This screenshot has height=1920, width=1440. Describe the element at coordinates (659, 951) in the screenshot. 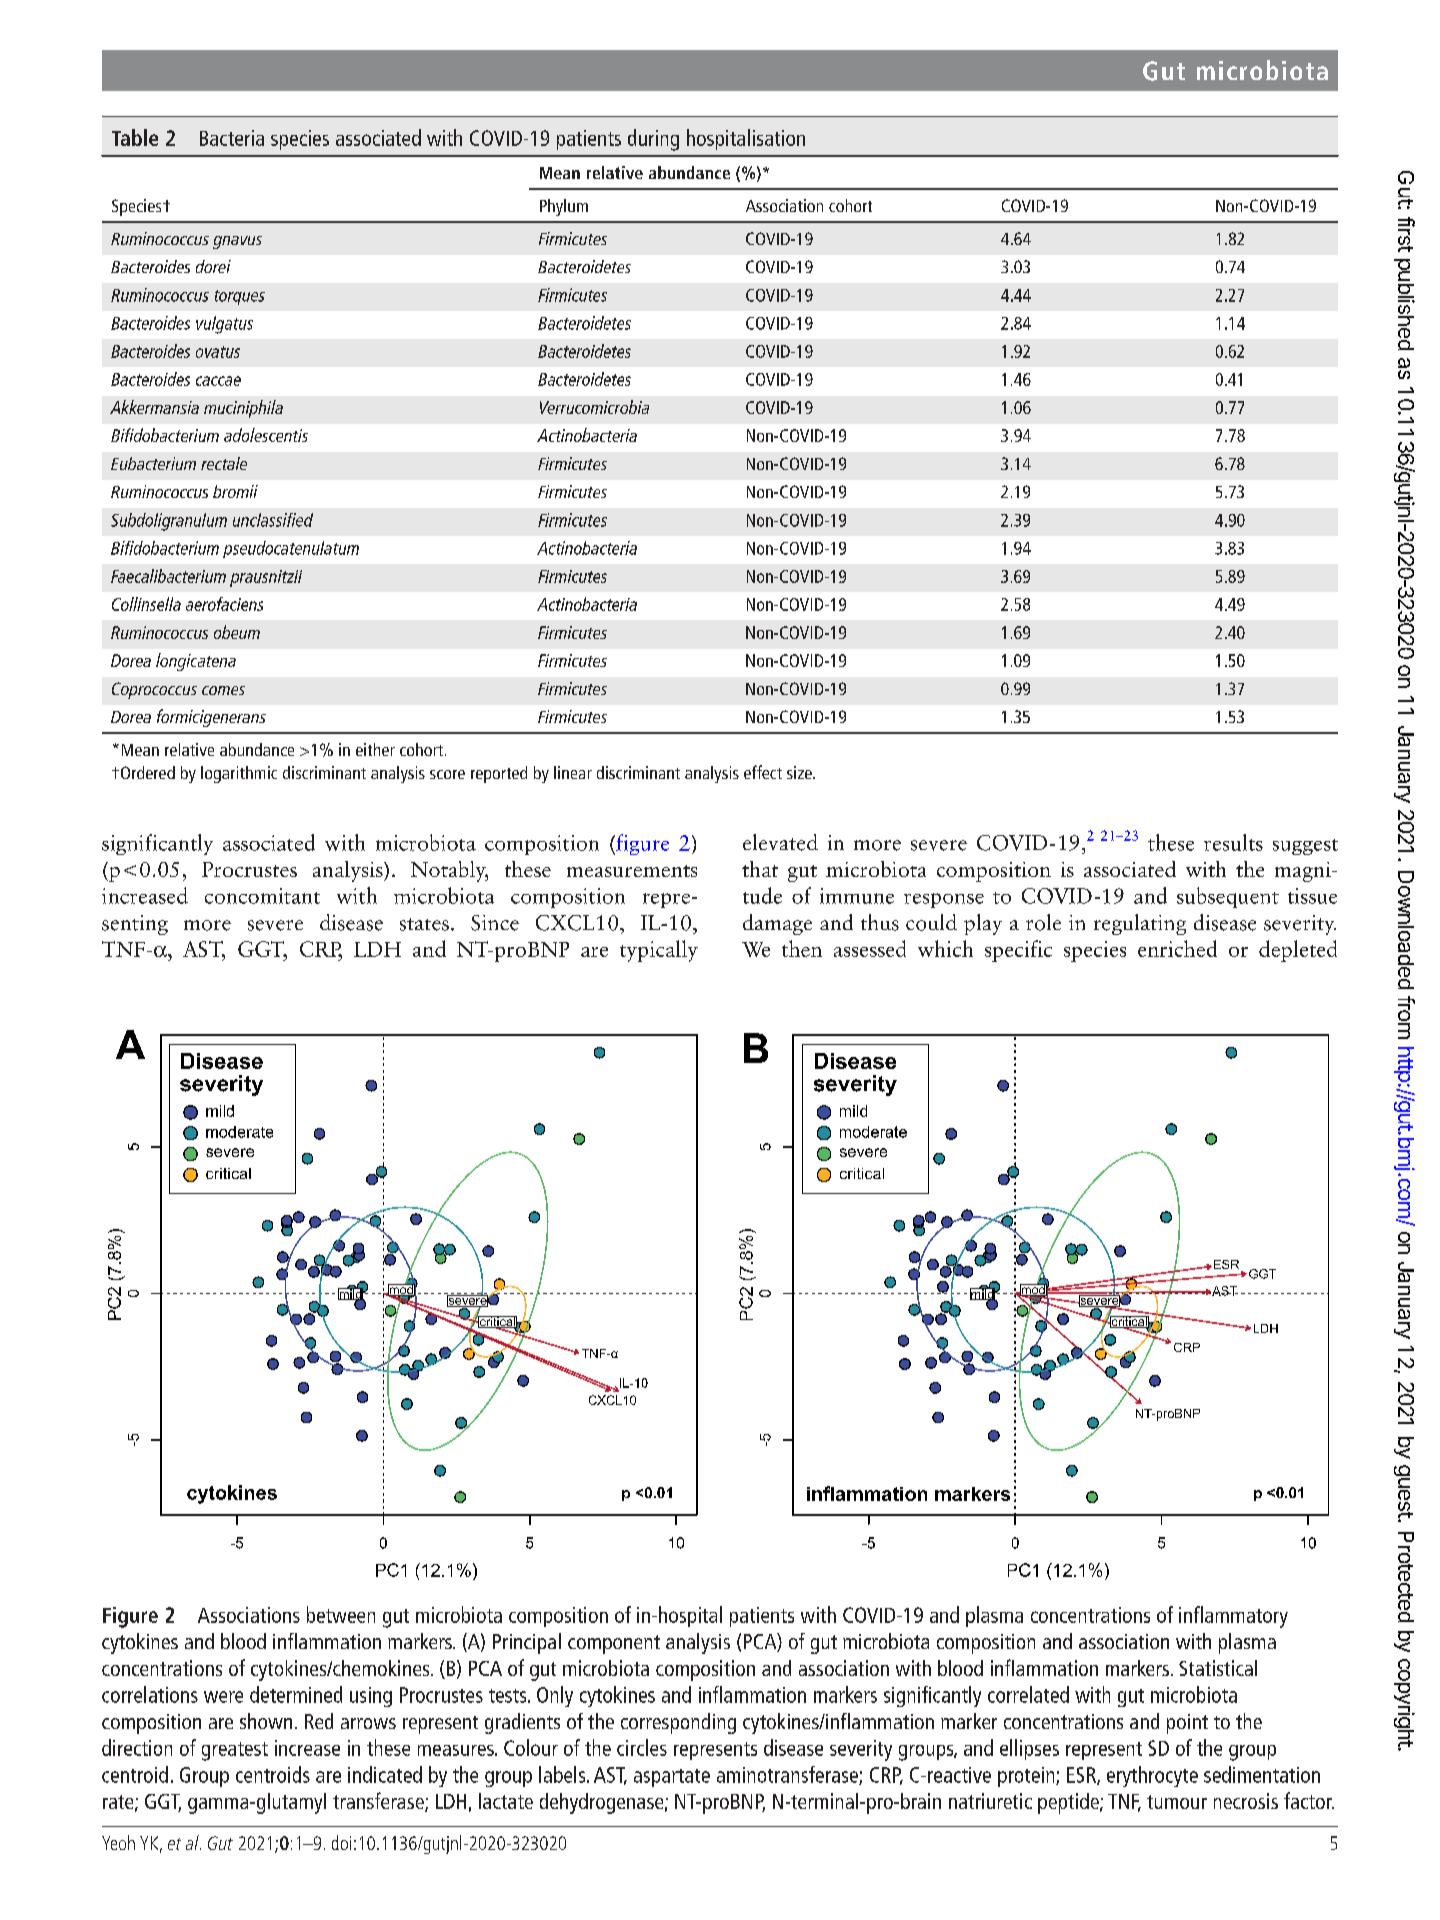

I see `typically` at that location.
